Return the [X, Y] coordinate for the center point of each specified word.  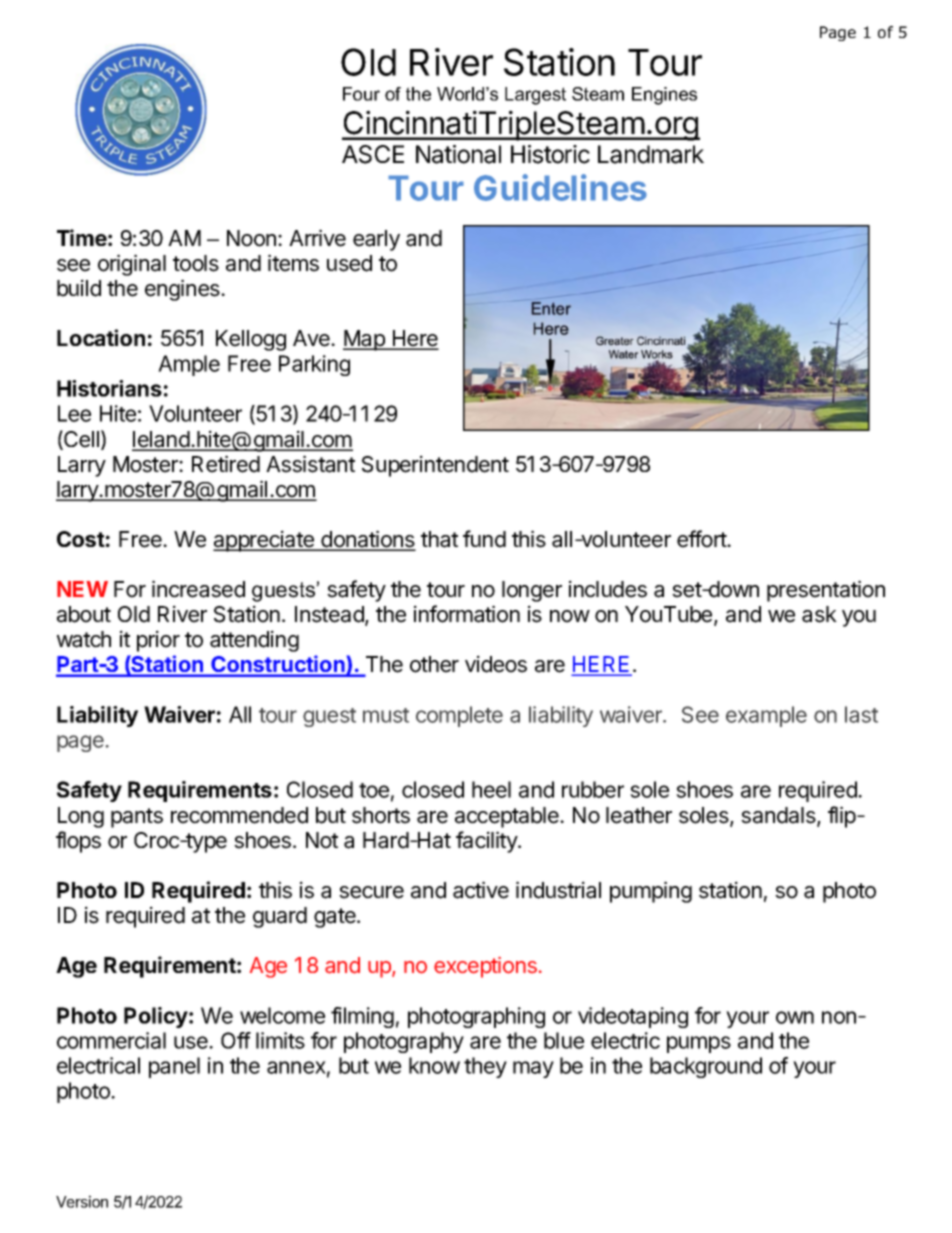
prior [158, 641]
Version [82, 1201]
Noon [251, 238]
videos [496, 664]
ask [819, 614]
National [458, 154]
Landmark [651, 154]
